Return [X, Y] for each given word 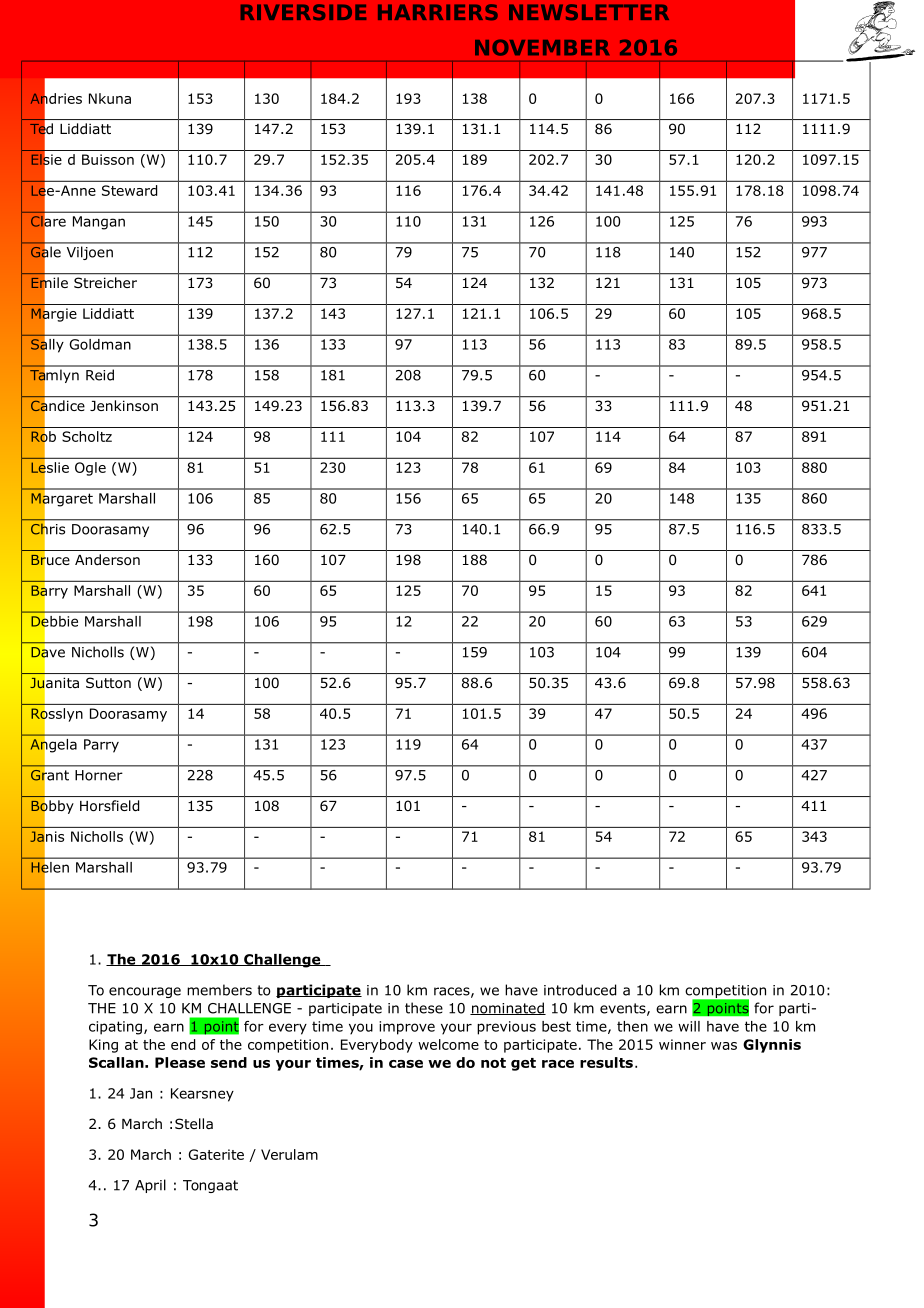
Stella [194, 1123]
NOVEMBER [542, 47]
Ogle [90, 469]
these [424, 1008]
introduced [580, 990]
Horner [99, 775]
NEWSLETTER [589, 12]
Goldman [100, 344]
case [406, 1064]
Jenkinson [124, 405]
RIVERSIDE [303, 12]
